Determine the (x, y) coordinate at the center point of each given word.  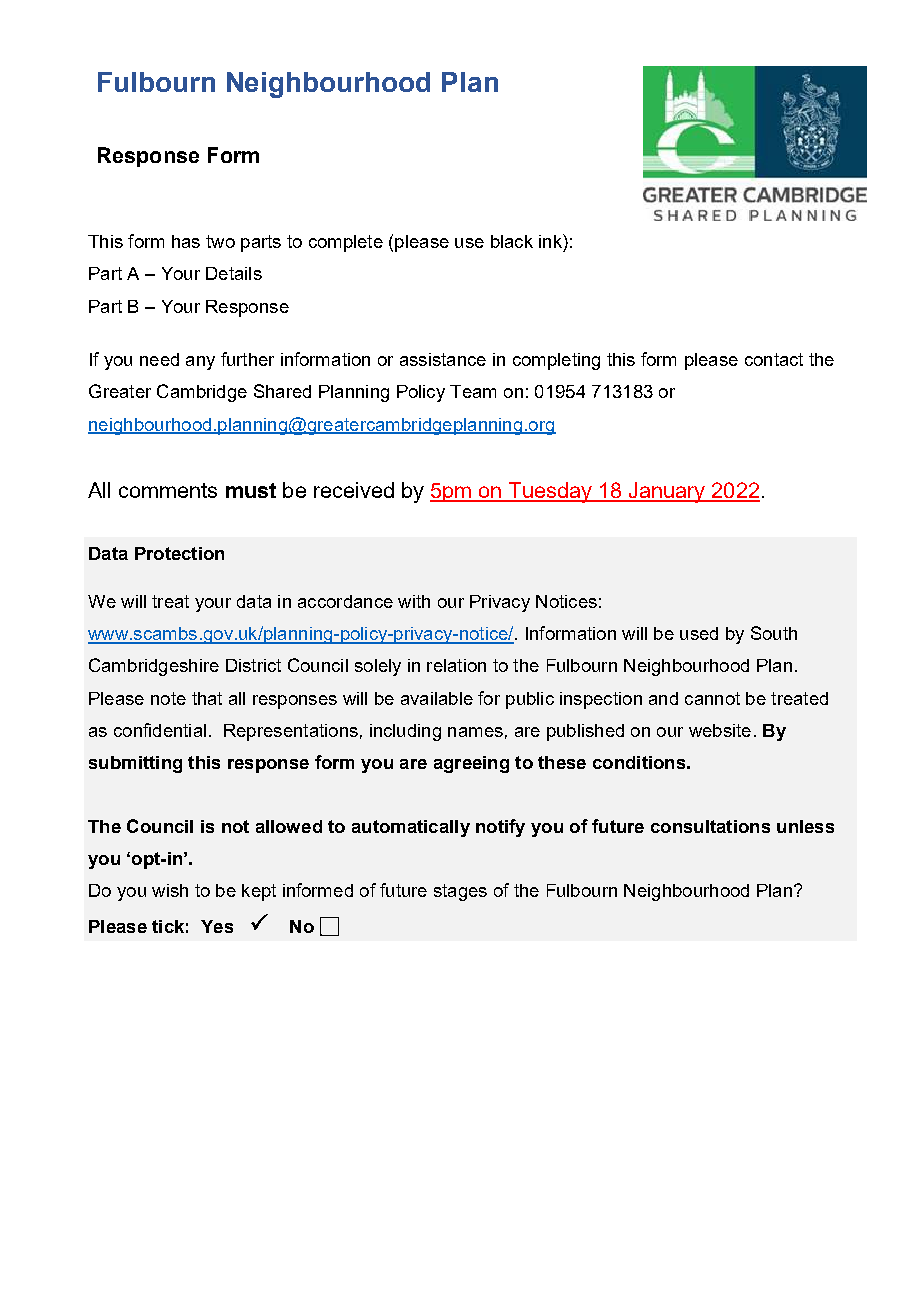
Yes (217, 926)
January (667, 492)
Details (234, 273)
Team (473, 391)
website (720, 730)
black (512, 241)
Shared (282, 391)
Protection (179, 553)
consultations (710, 826)
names (475, 732)
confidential (160, 730)
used (699, 633)
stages (460, 892)
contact (774, 359)
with (414, 601)
